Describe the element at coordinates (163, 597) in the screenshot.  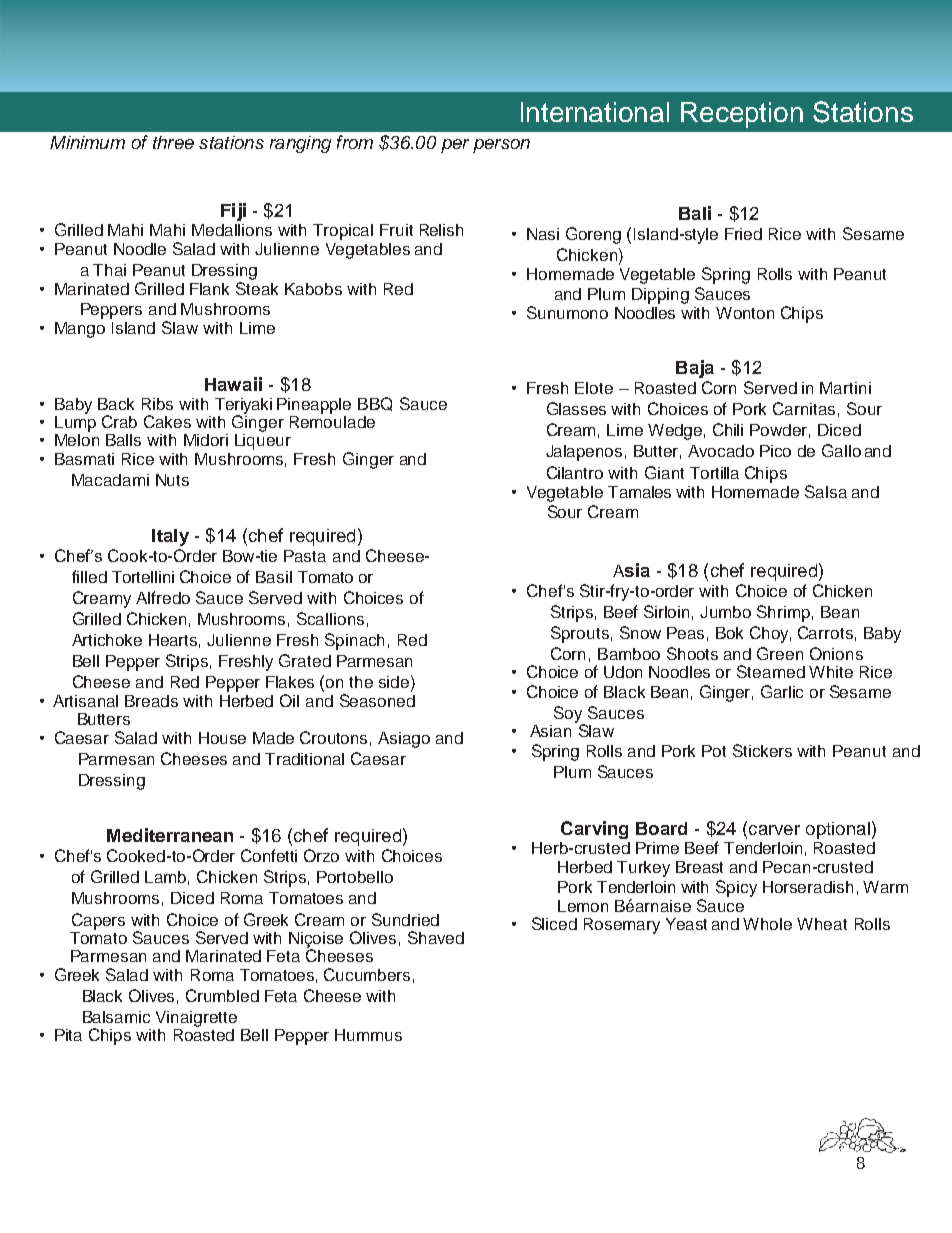
I see `Alfredo` at that location.
